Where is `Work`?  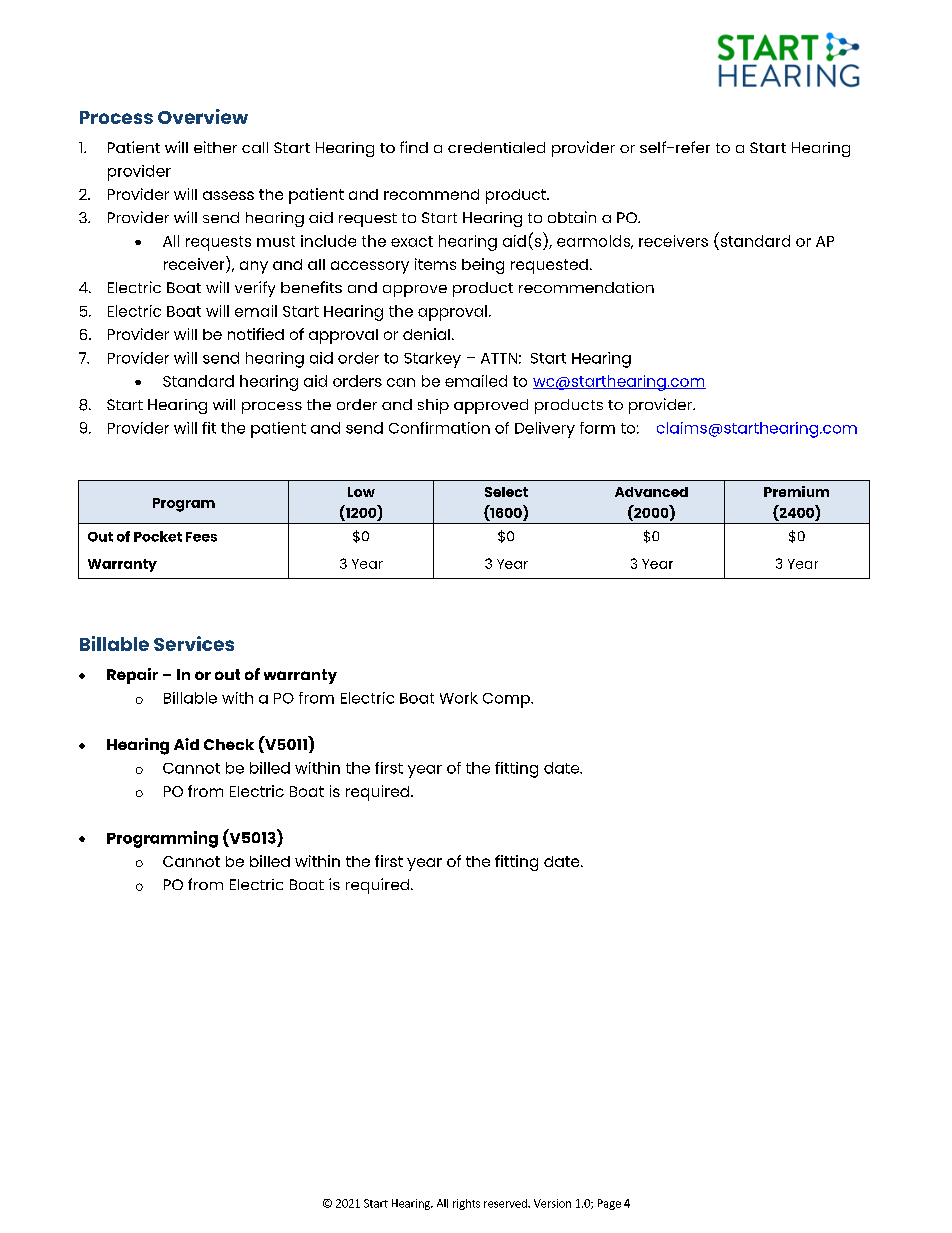
Work is located at coordinates (459, 698).
